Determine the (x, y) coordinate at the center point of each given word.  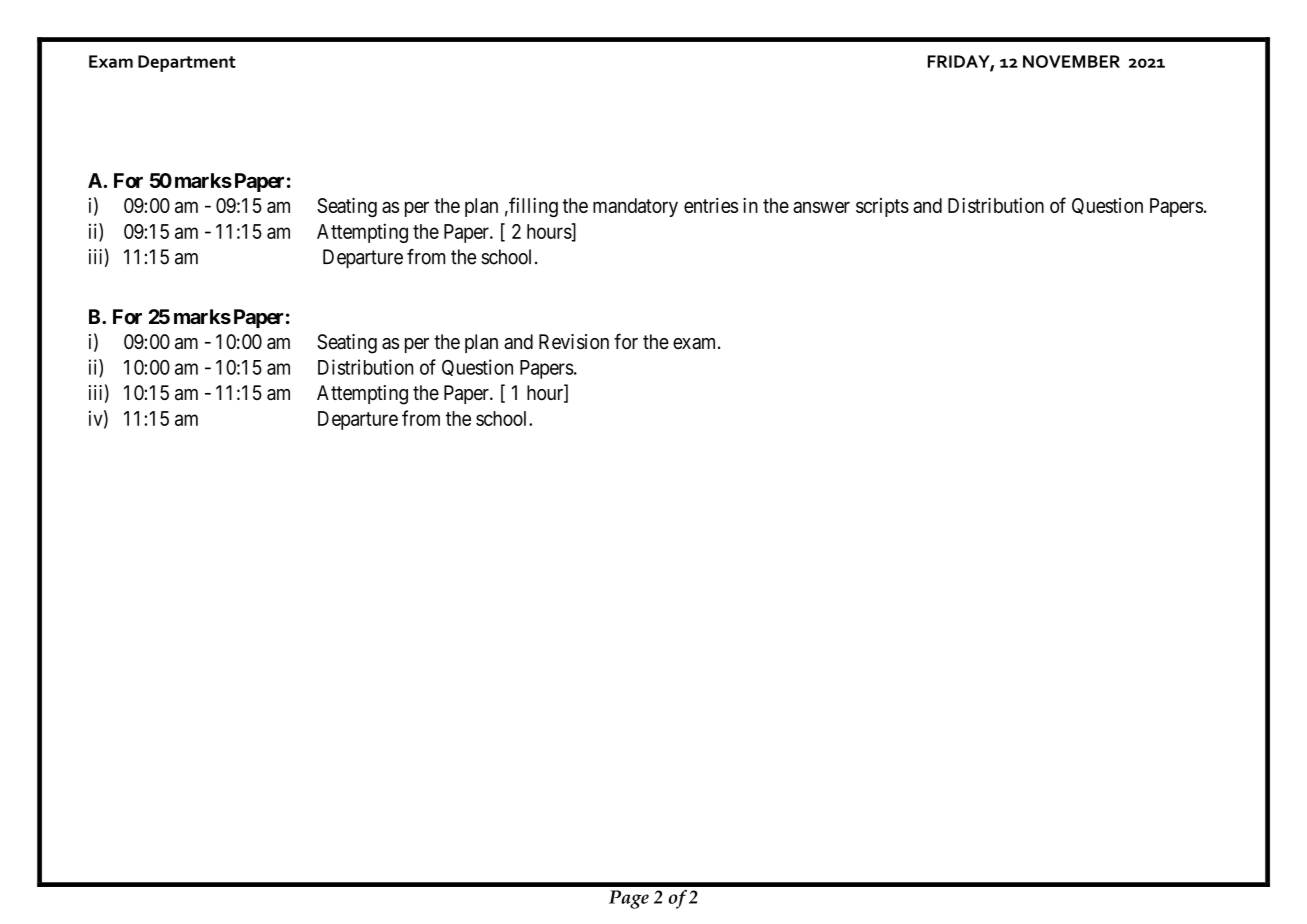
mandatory (635, 207)
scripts (882, 207)
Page (629, 899)
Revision (574, 342)
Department (187, 63)
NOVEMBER (1071, 61)
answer (821, 207)
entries (711, 205)
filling (532, 207)
